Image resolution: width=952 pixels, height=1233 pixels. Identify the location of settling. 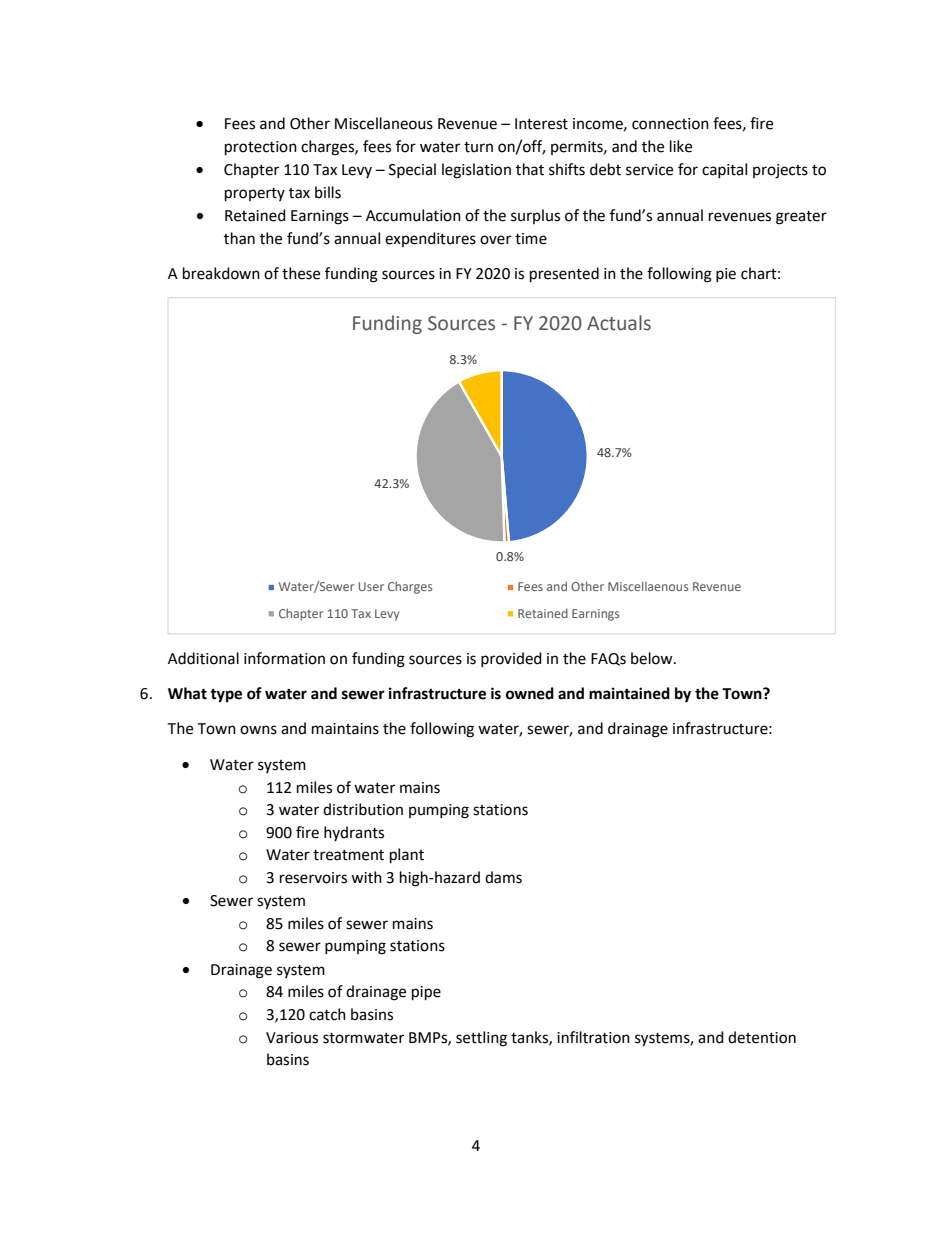
(481, 1039).
